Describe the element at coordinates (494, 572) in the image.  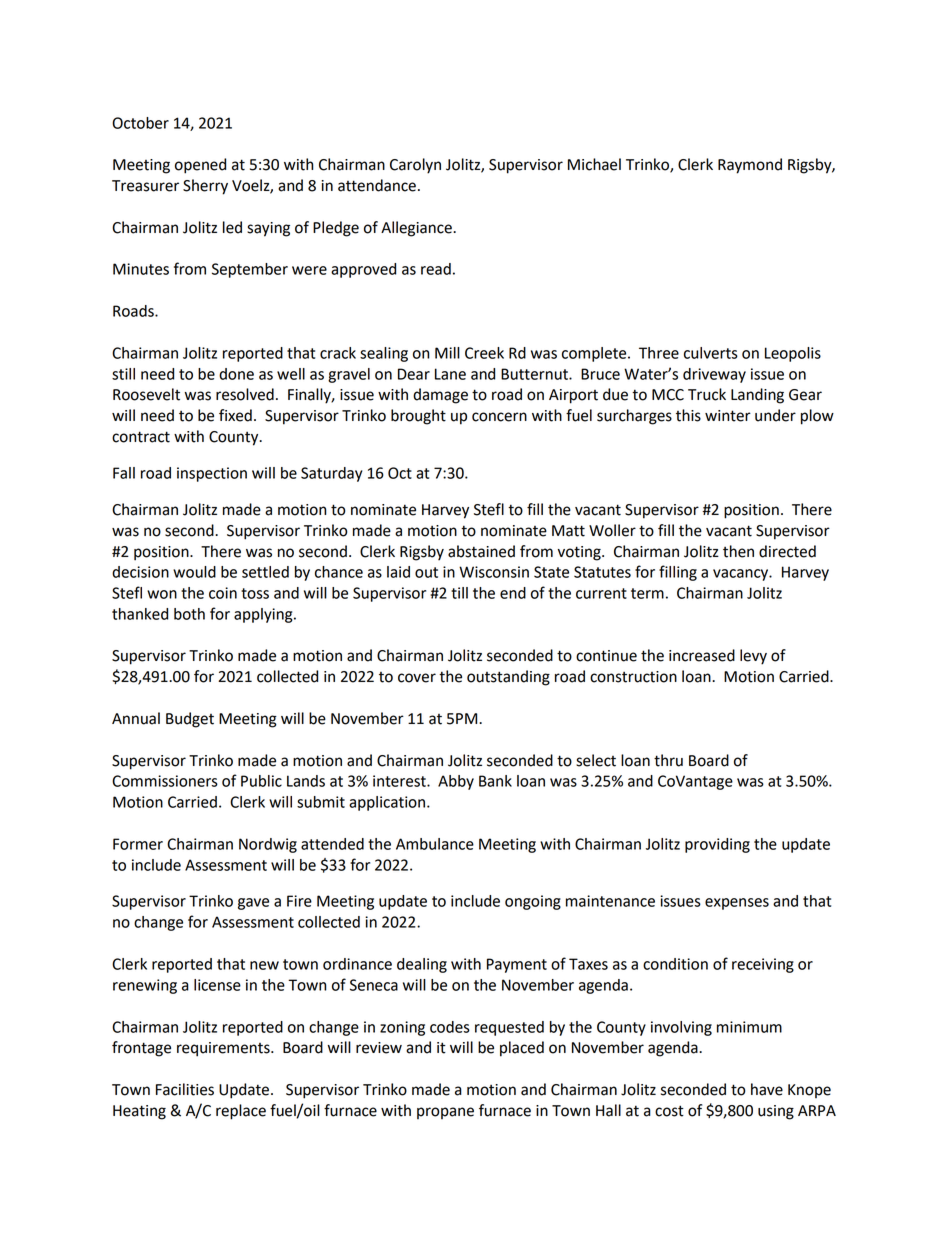
I see `Wisconsin` at that location.
